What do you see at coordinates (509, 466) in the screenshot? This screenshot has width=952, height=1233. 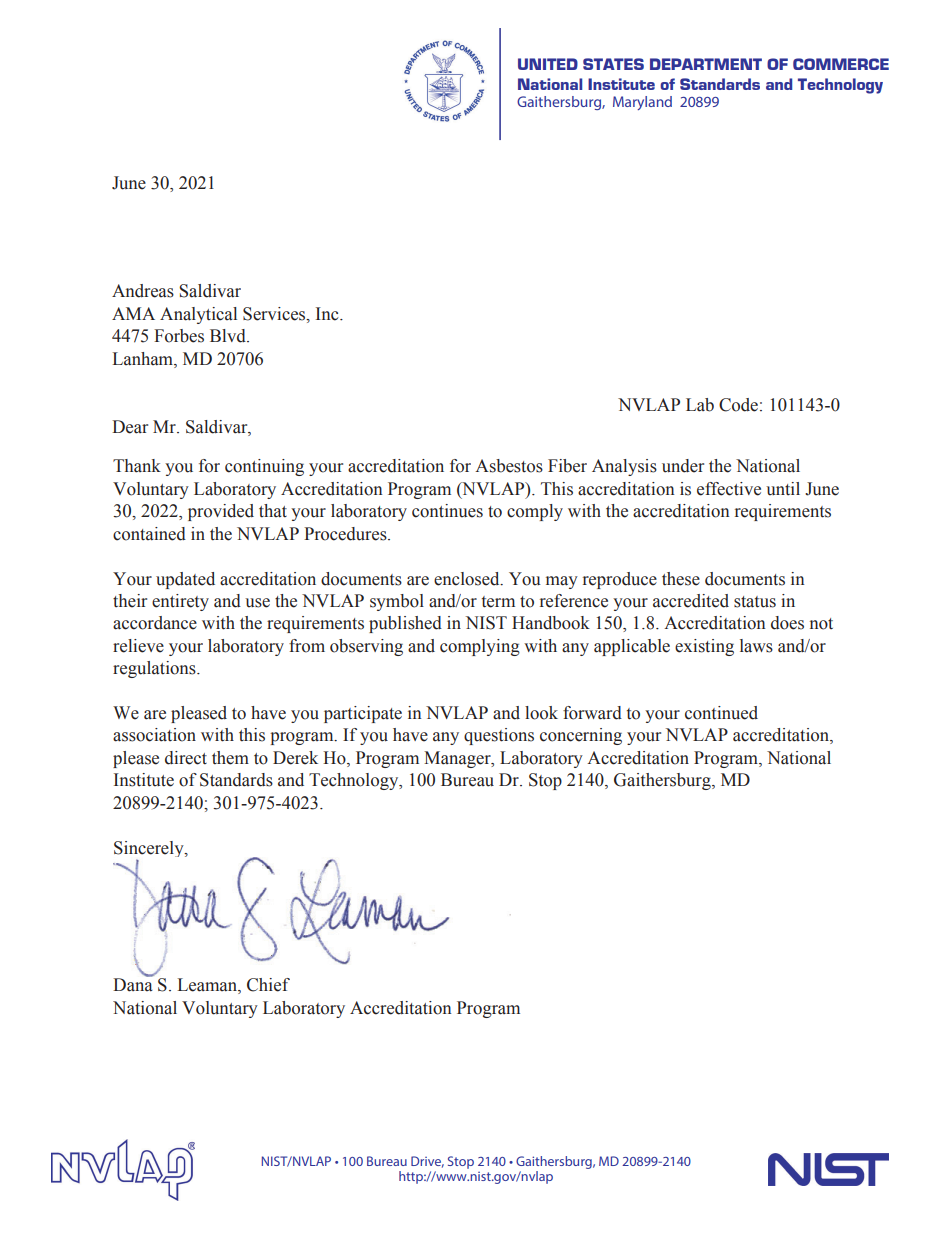 I see `Asbestos` at bounding box center [509, 466].
